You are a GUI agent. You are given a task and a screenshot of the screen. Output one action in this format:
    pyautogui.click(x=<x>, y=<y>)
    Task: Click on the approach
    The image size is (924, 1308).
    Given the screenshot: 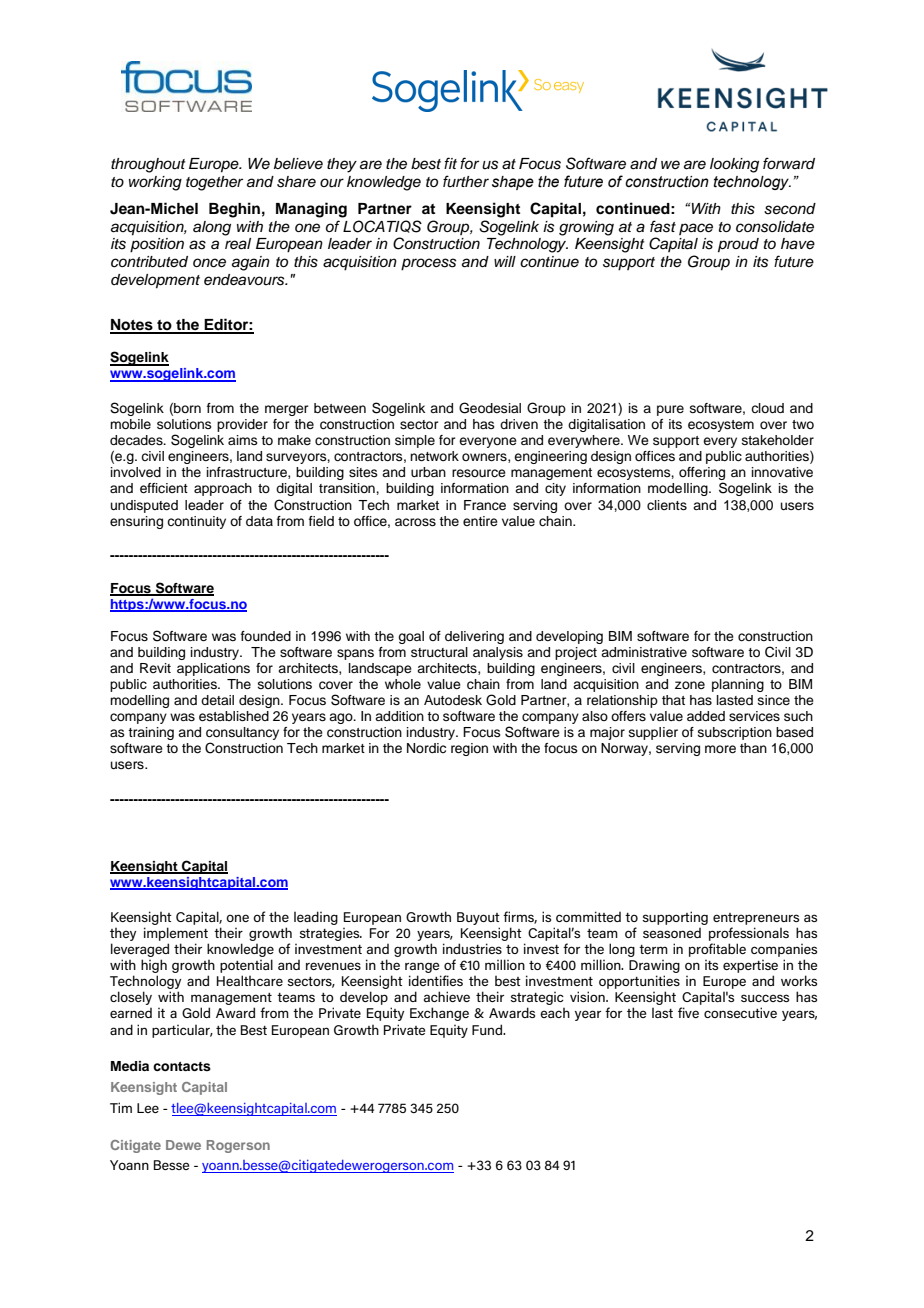 What is the action you would take?
    pyautogui.click(x=223, y=489)
